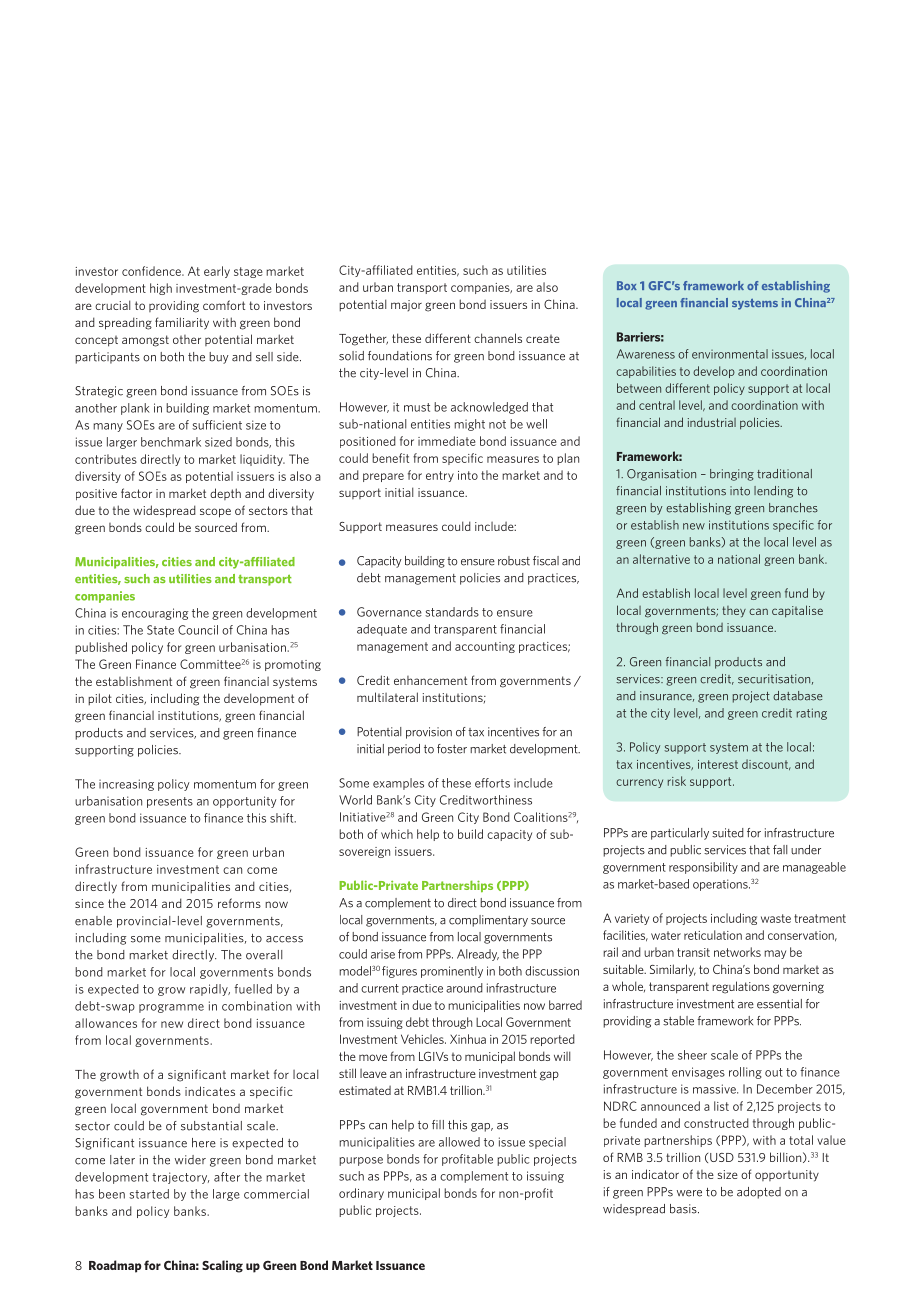  Describe the element at coordinates (766, 764) in the page. I see `discount` at that location.
